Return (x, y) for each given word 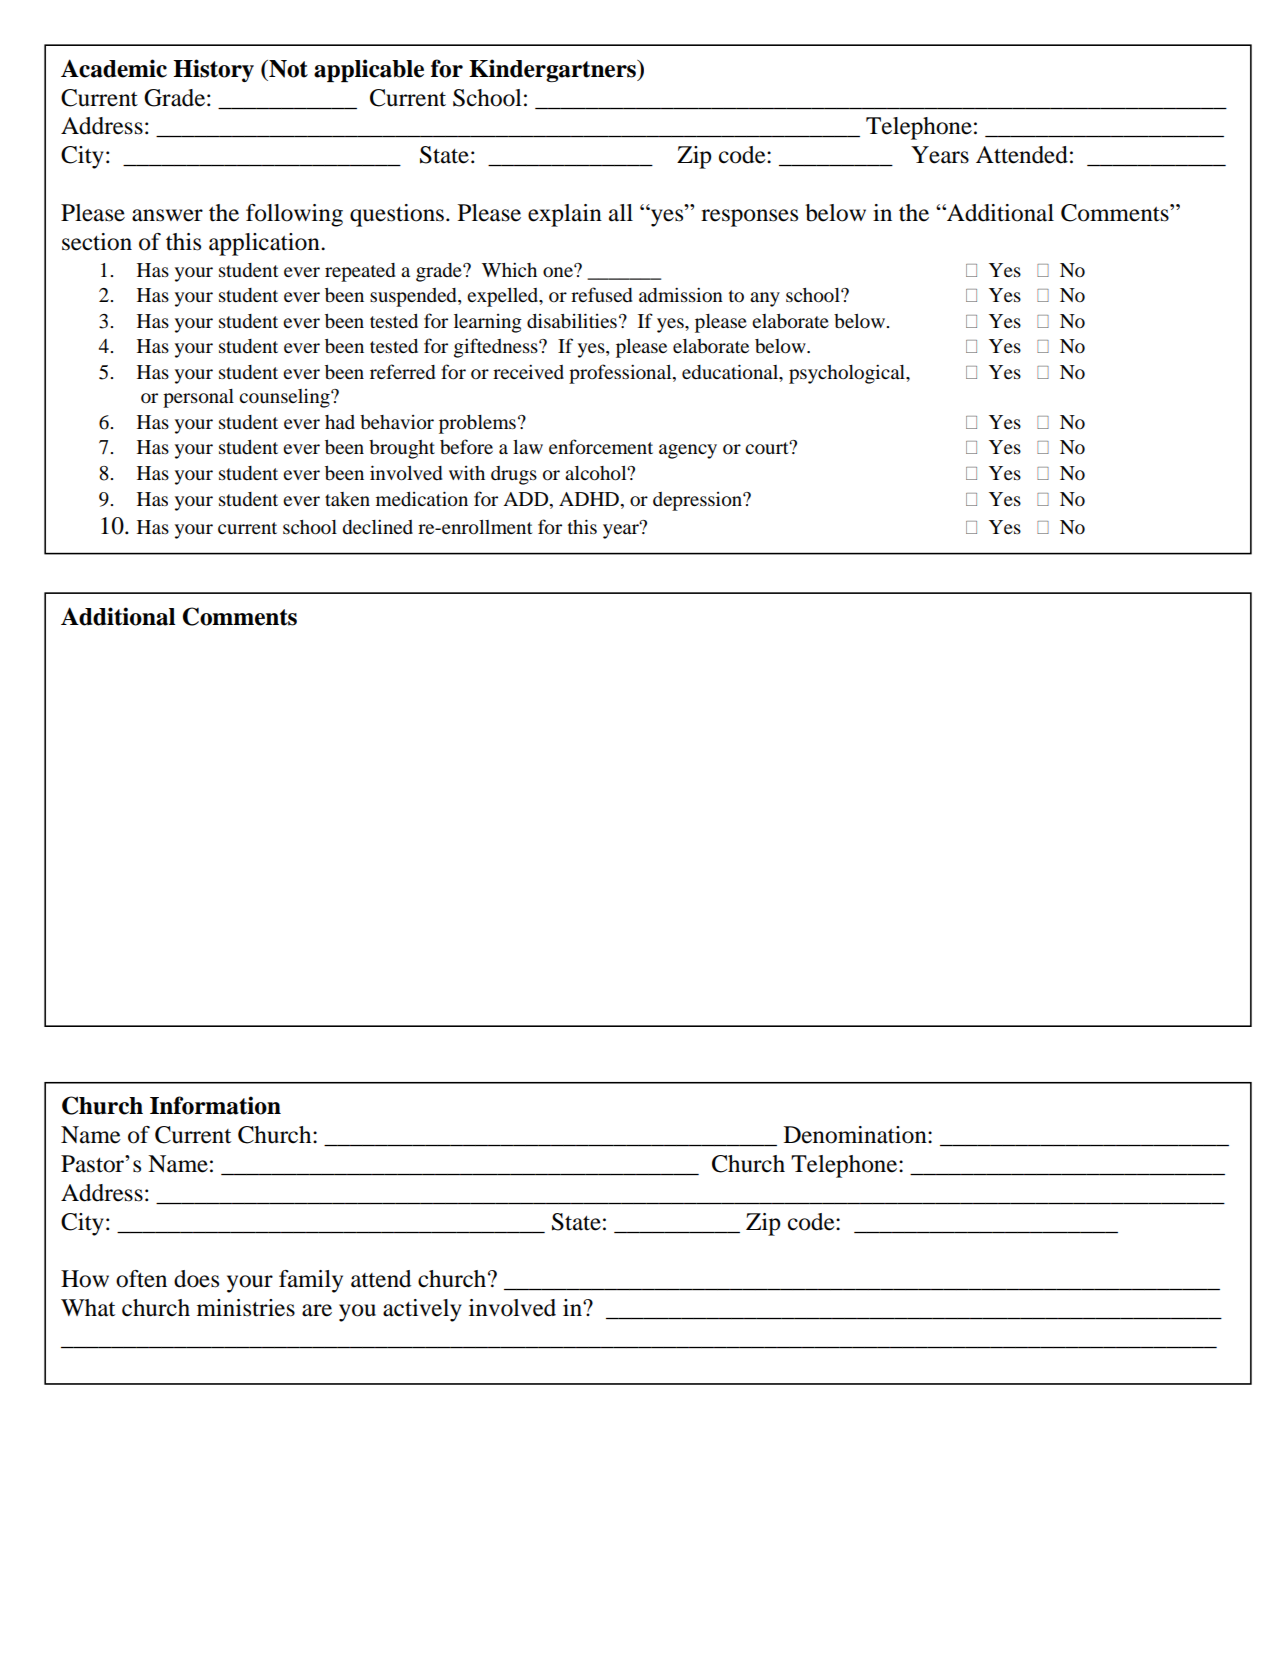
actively (422, 1310)
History (213, 70)
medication (422, 499)
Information (215, 1105)
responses (749, 218)
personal (198, 398)
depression (698, 501)
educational (731, 373)
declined (377, 527)
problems (477, 424)
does (196, 1279)
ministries (246, 1308)
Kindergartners (554, 70)
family (311, 1281)
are (317, 1310)
